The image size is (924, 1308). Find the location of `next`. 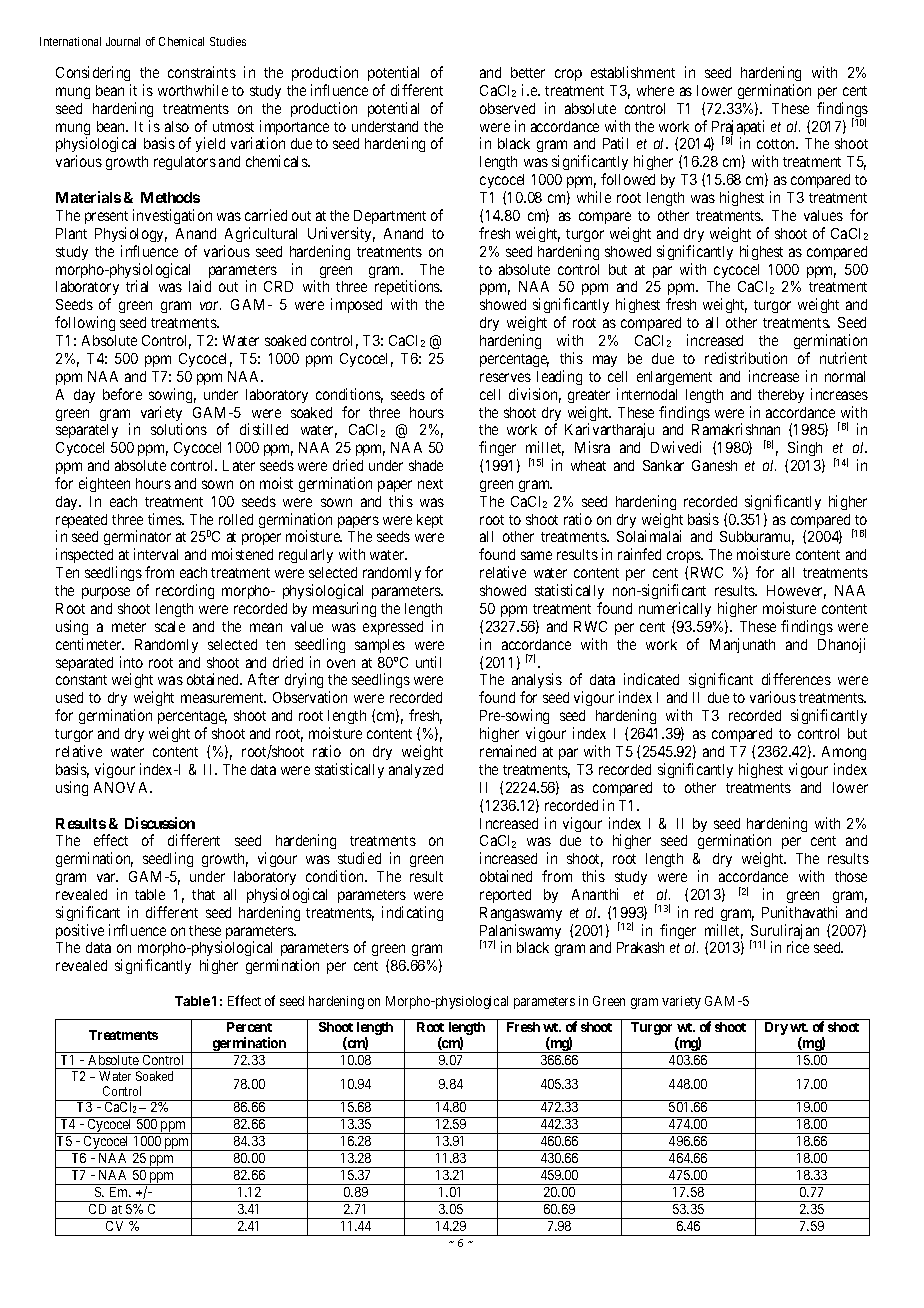

next is located at coordinates (430, 484).
